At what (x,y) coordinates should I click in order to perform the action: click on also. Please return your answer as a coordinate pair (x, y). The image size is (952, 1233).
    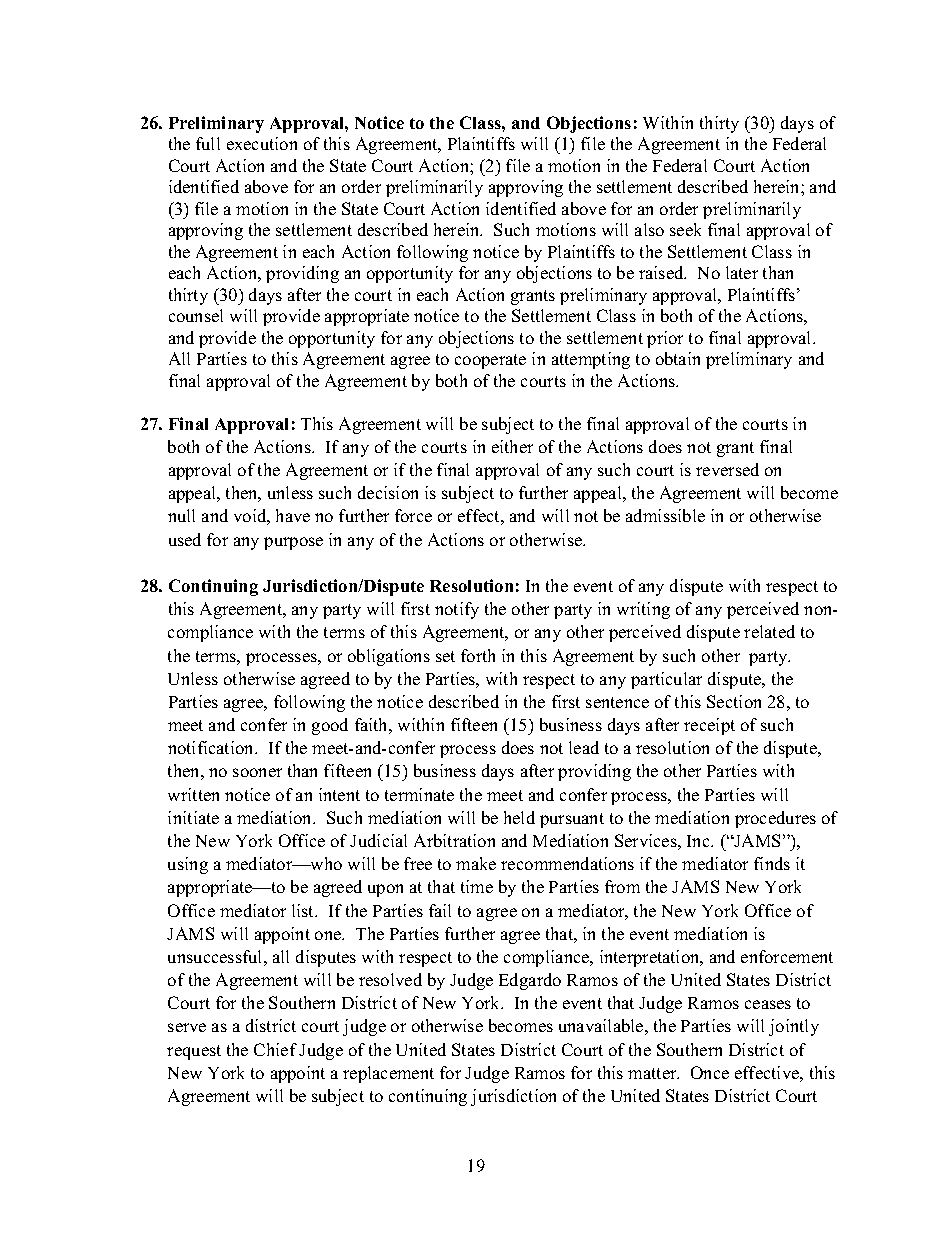
    Looking at the image, I should click on (649, 229).
